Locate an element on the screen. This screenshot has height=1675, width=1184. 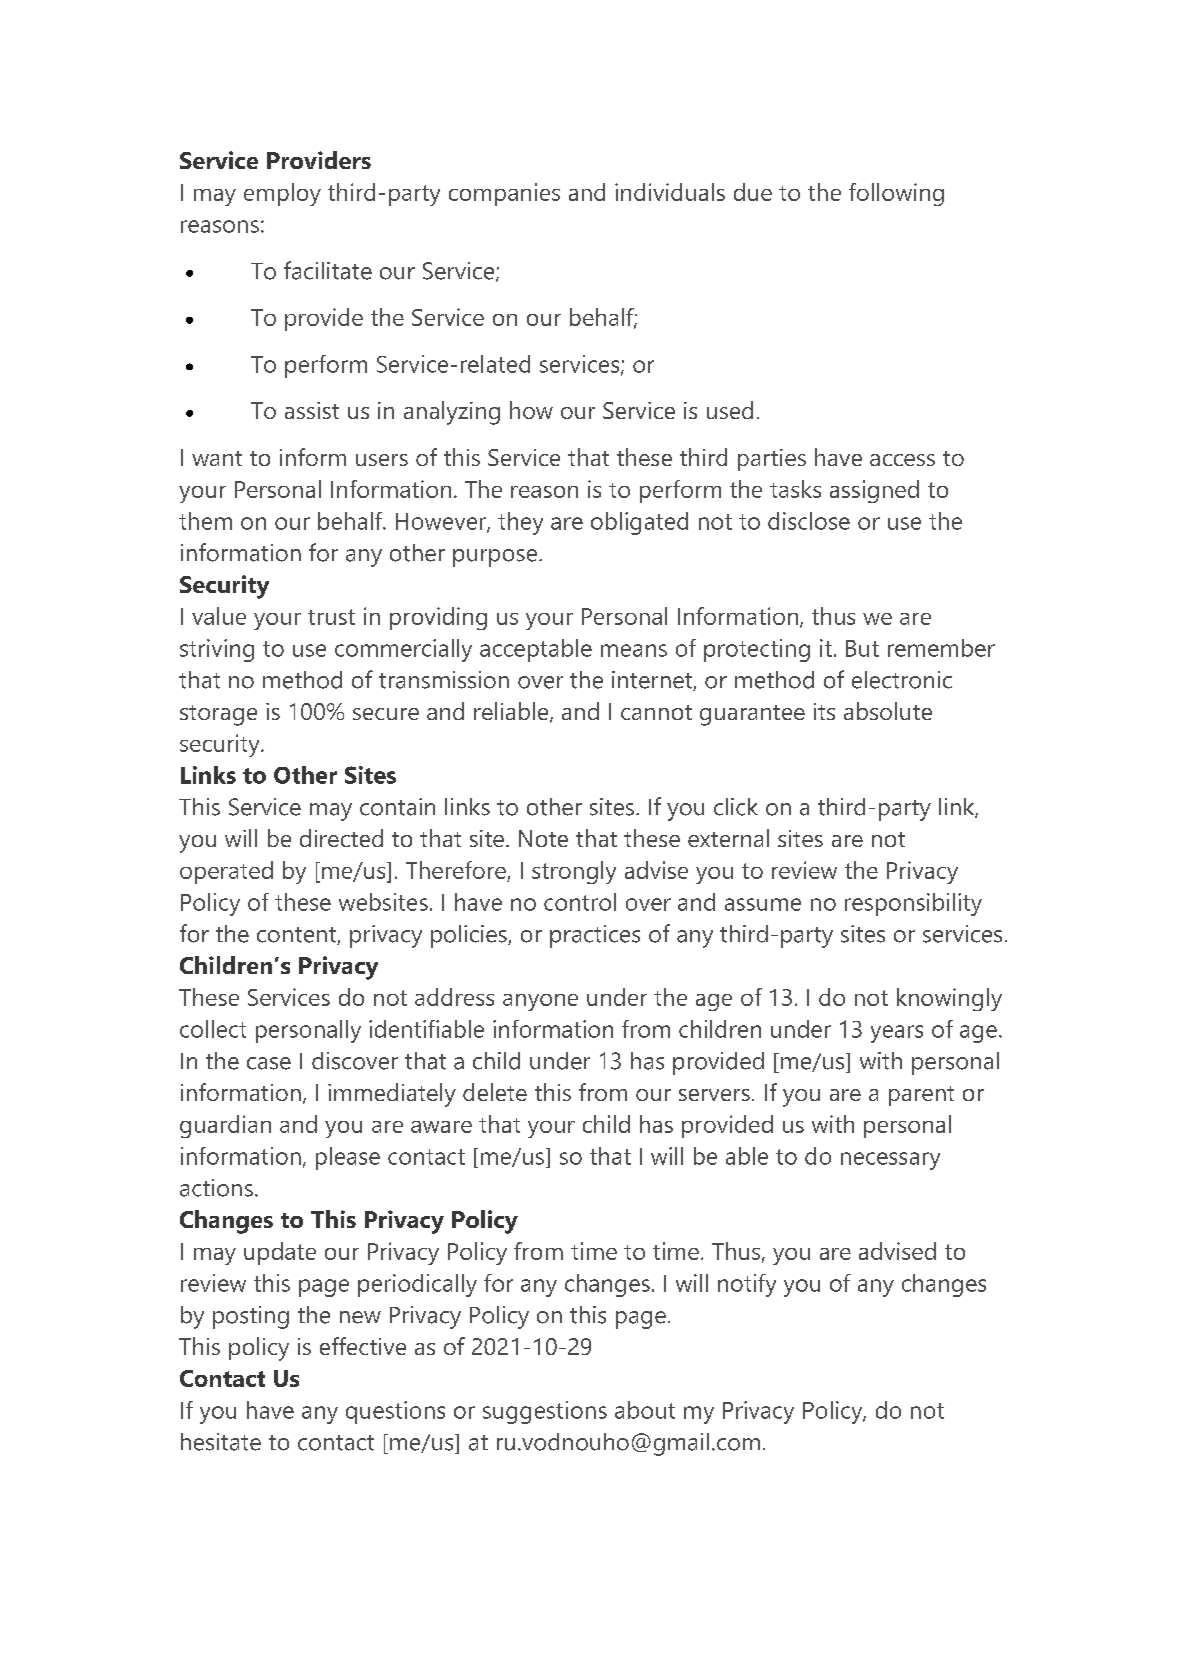
employ is located at coordinates (282, 194).
